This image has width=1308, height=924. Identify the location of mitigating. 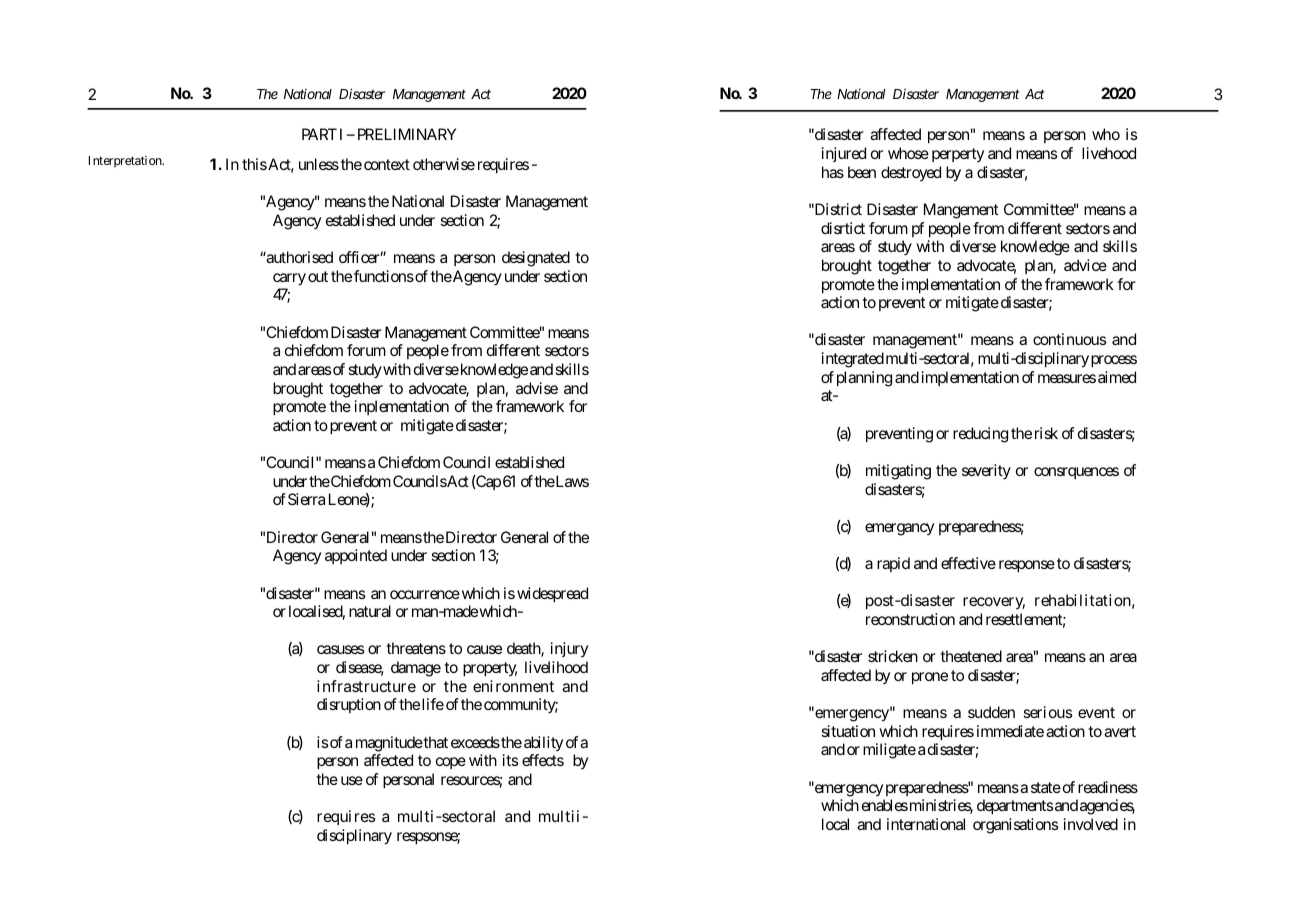
(898, 472).
